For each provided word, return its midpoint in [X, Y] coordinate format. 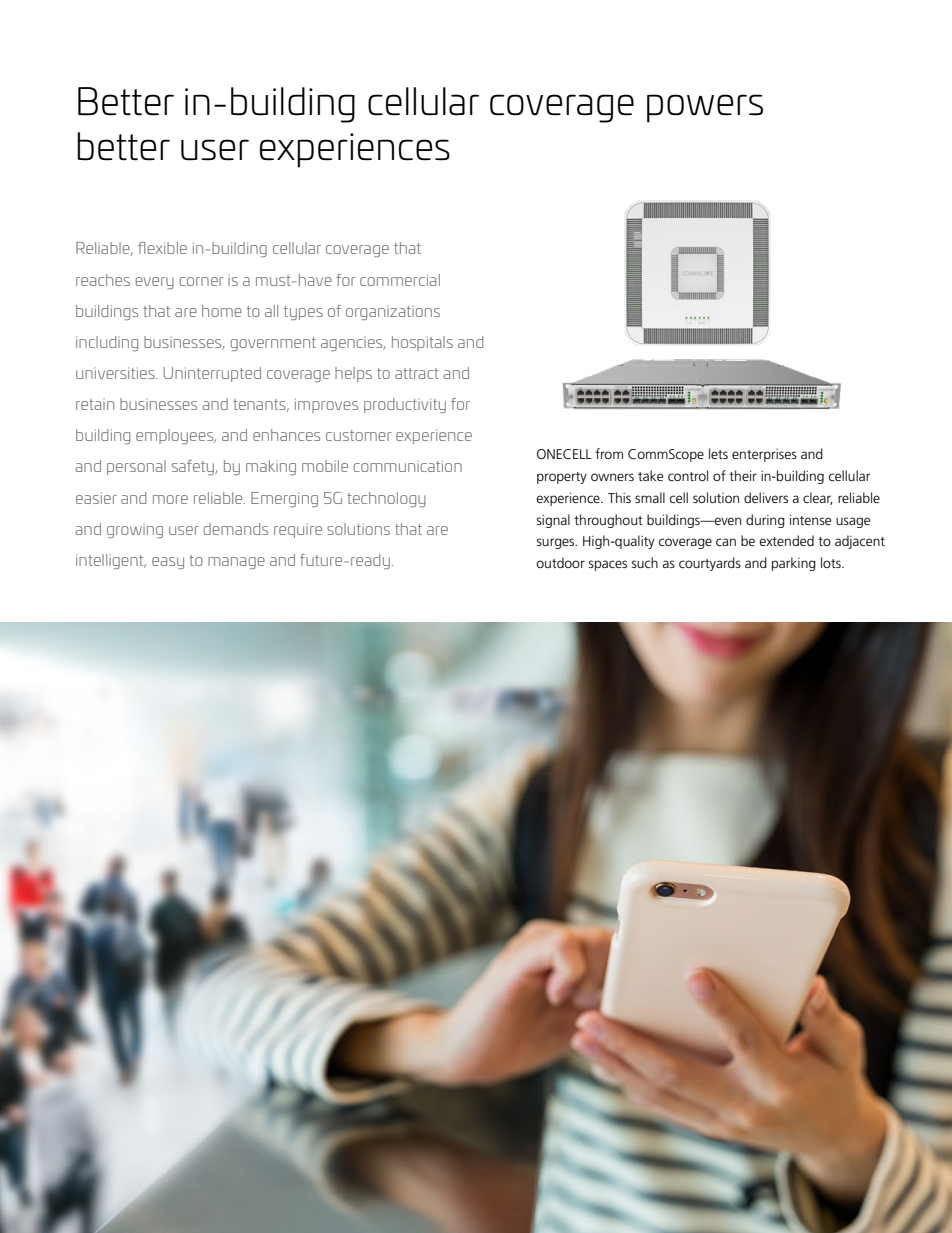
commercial [400, 280]
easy [168, 563]
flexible [162, 248]
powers [705, 108]
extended [786, 540]
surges [556, 543]
